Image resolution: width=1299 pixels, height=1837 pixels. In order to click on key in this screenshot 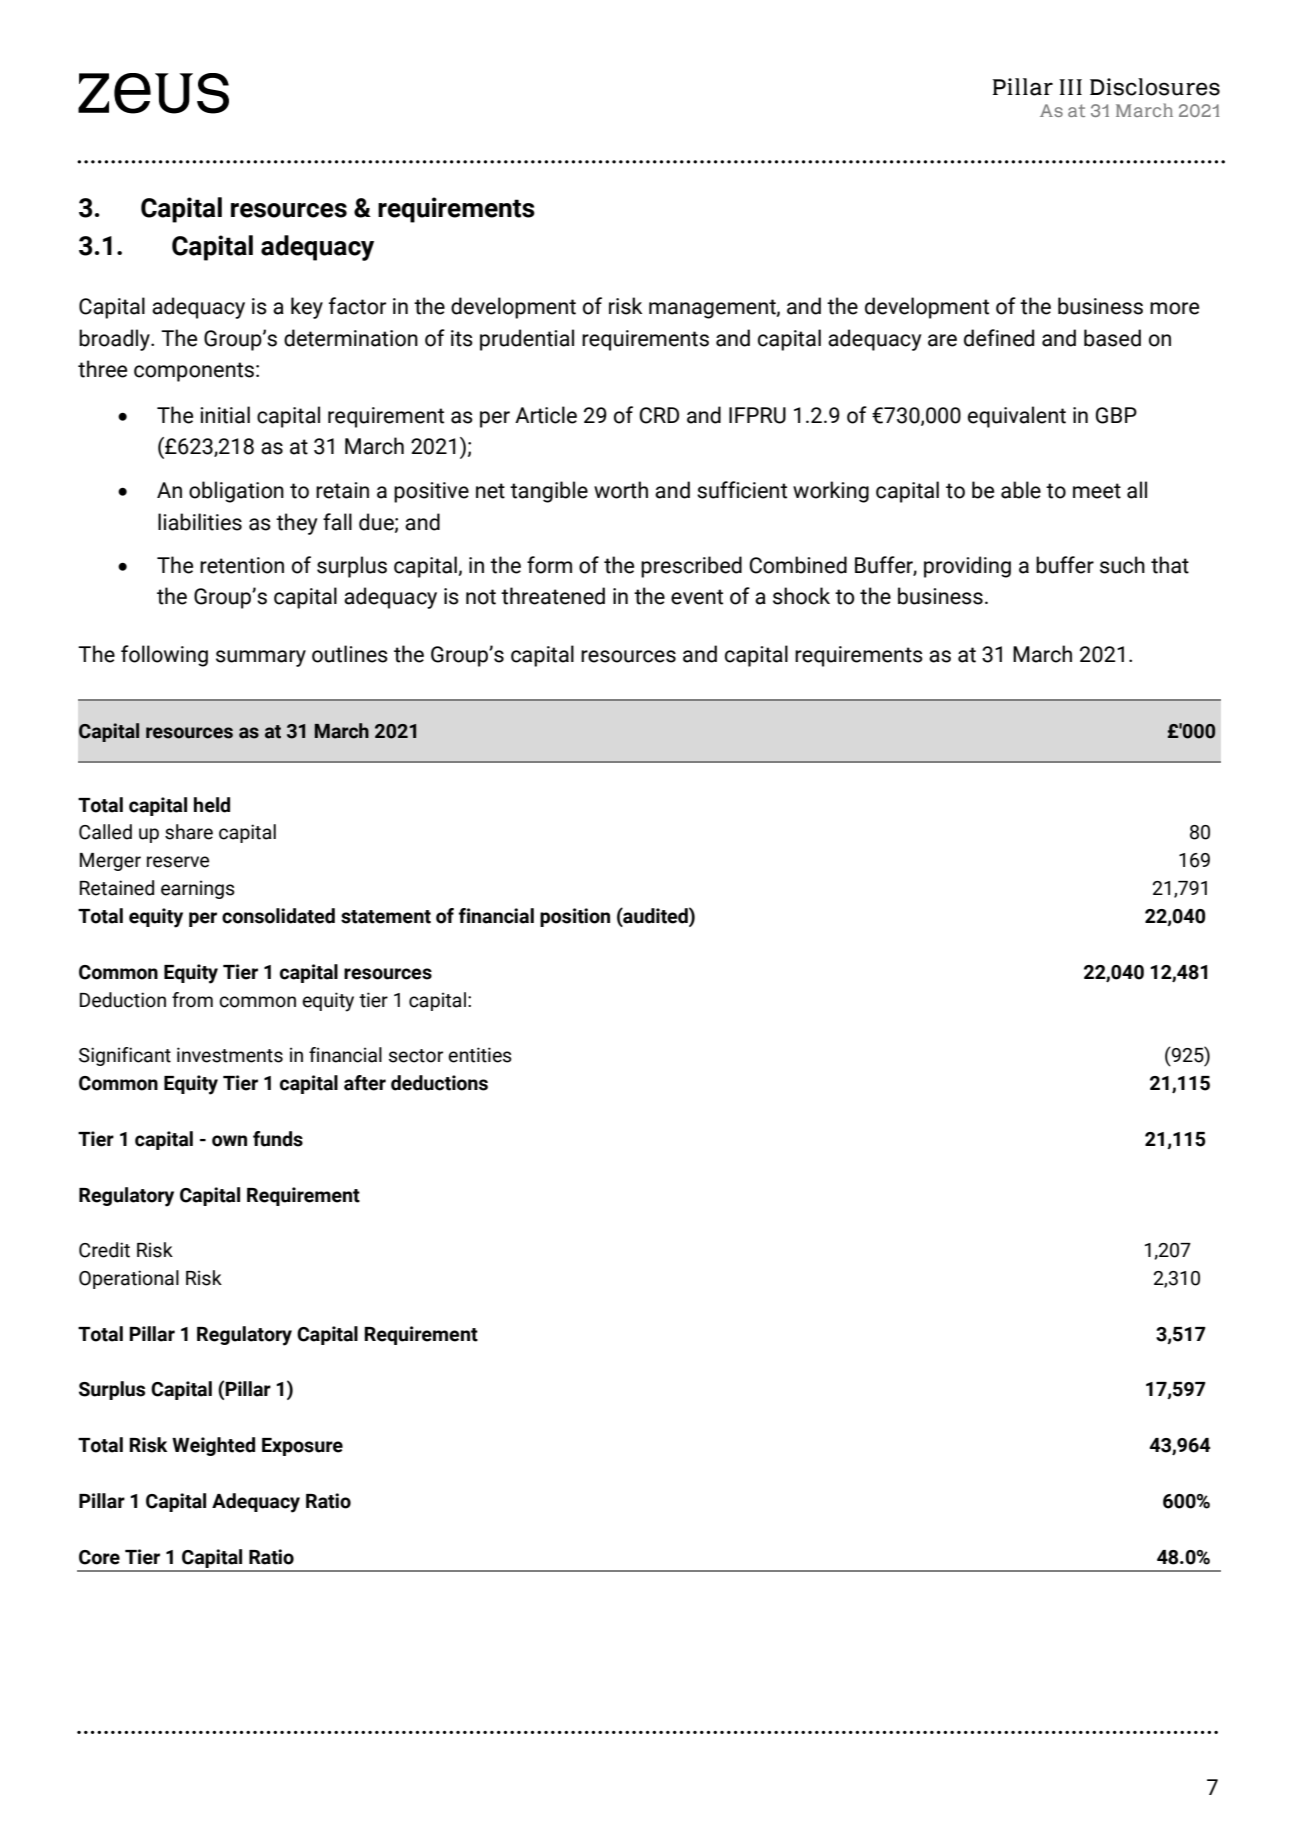, I will do `click(307, 308)`.
